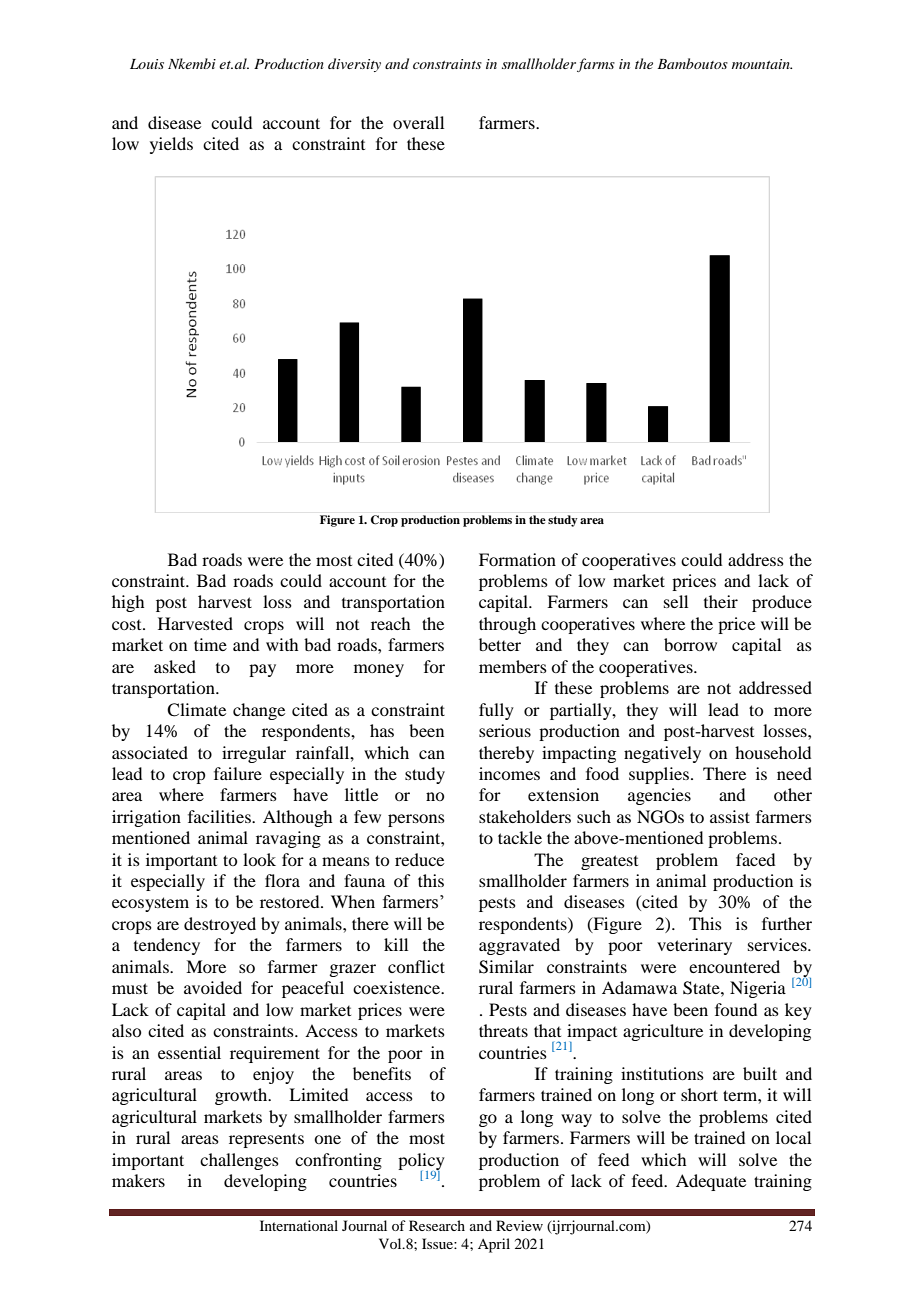  Describe the element at coordinates (517, 559) in the document. I see `Formation` at that location.
